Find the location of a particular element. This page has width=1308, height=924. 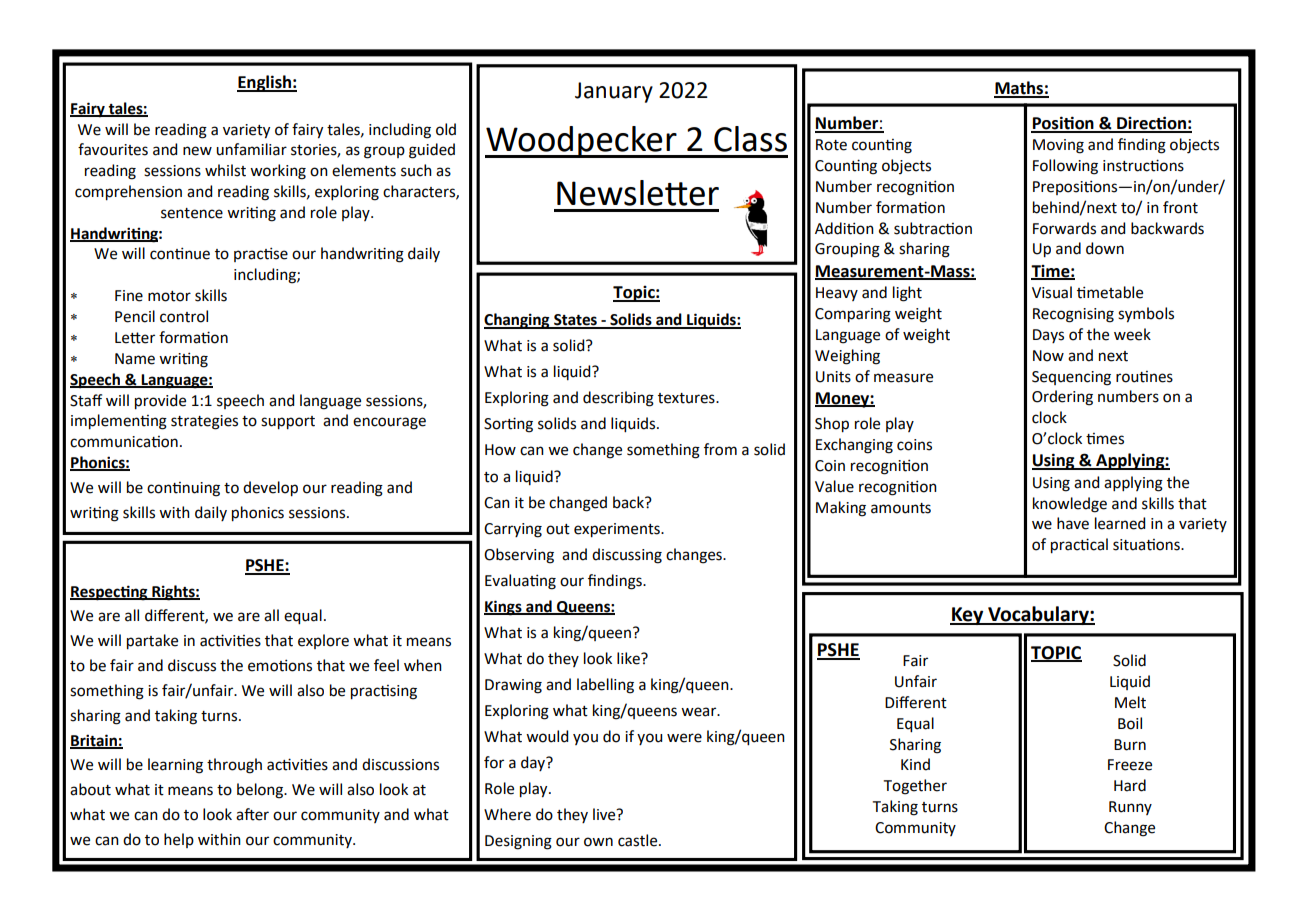

practical is located at coordinates (1079, 546).
